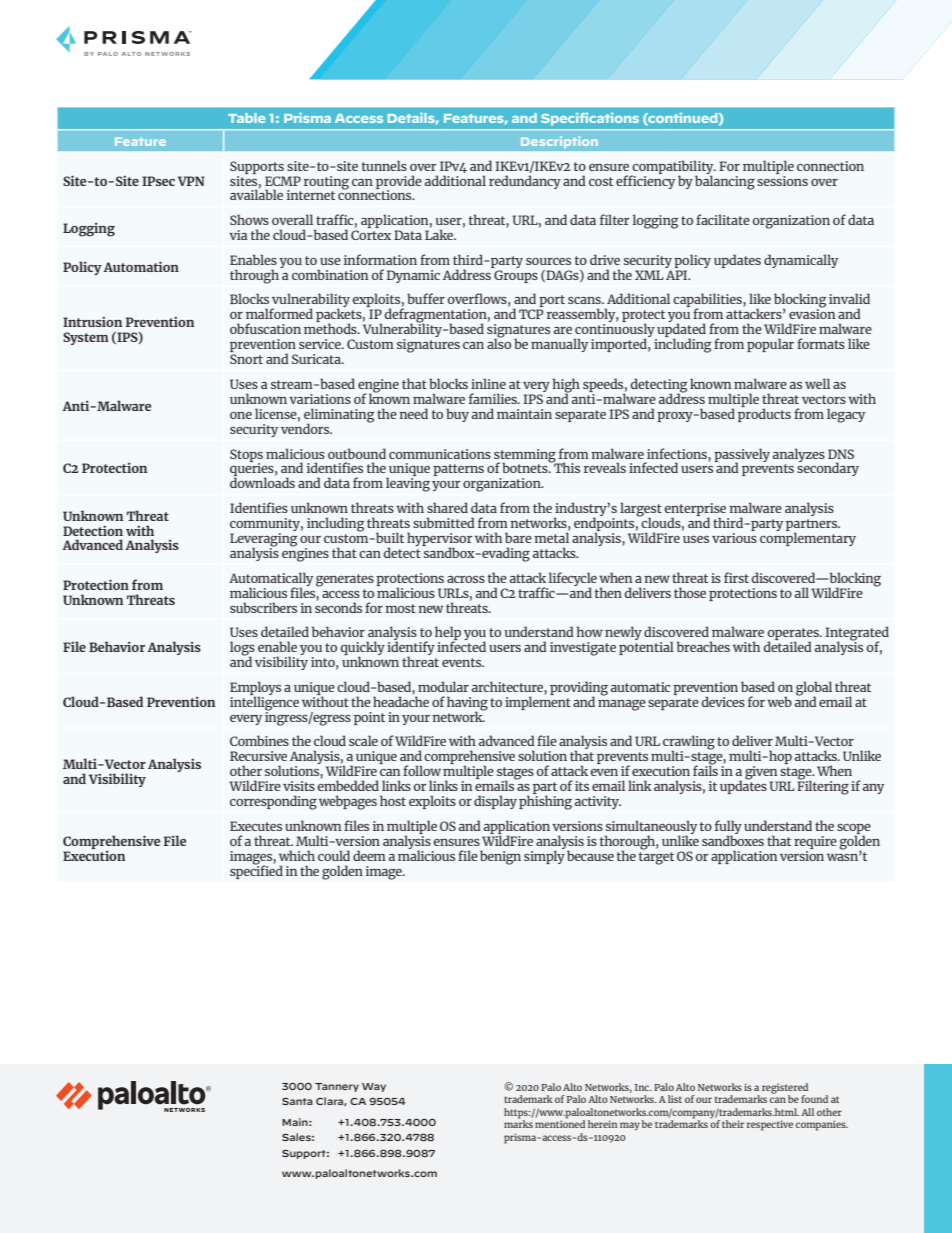 The width and height of the image is (952, 1233). Describe the element at coordinates (742, 456) in the image. I see `passively` at that location.
